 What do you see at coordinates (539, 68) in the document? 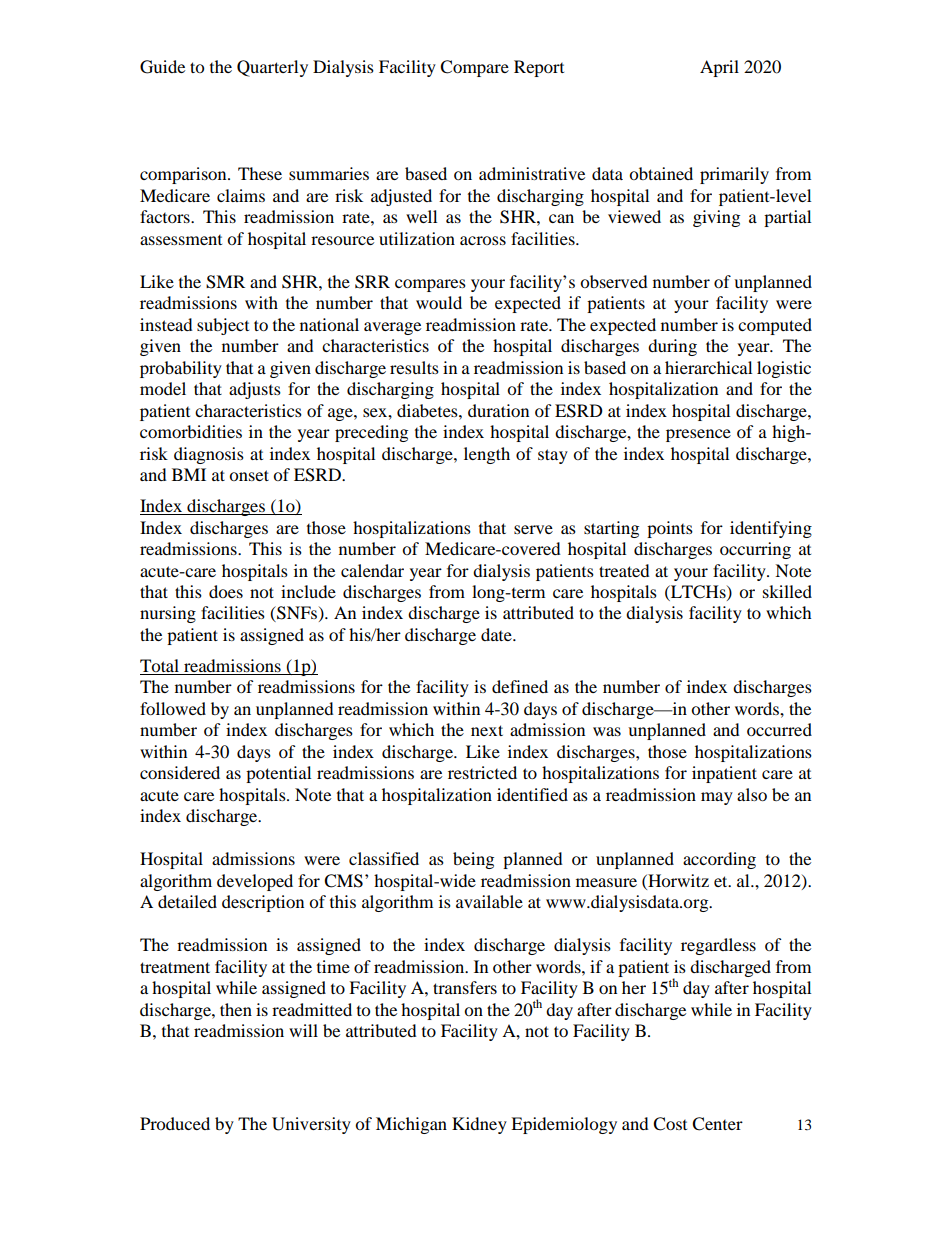
I see `Report` at bounding box center [539, 68].
